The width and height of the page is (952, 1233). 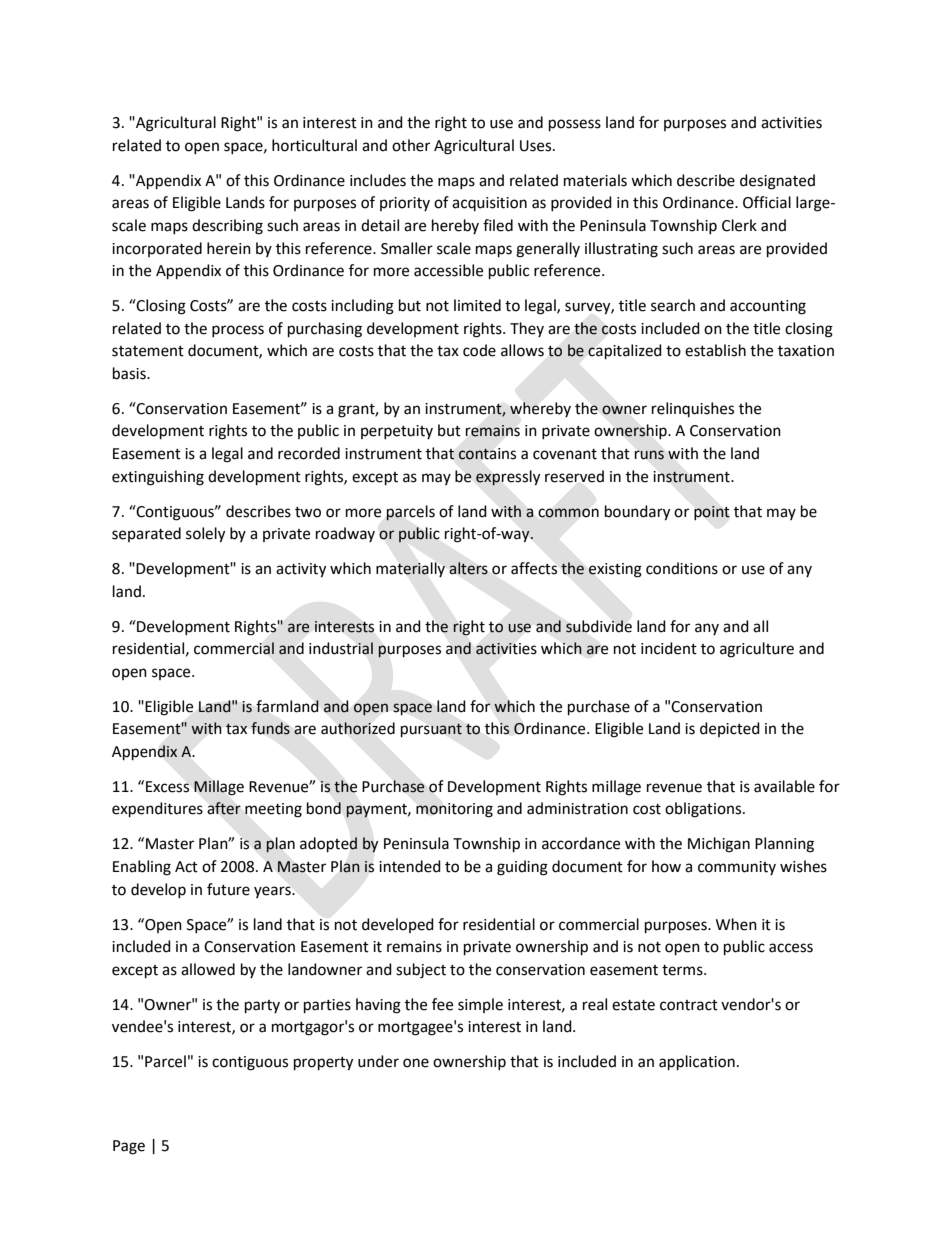 I want to click on application, so click(x=697, y=1063).
